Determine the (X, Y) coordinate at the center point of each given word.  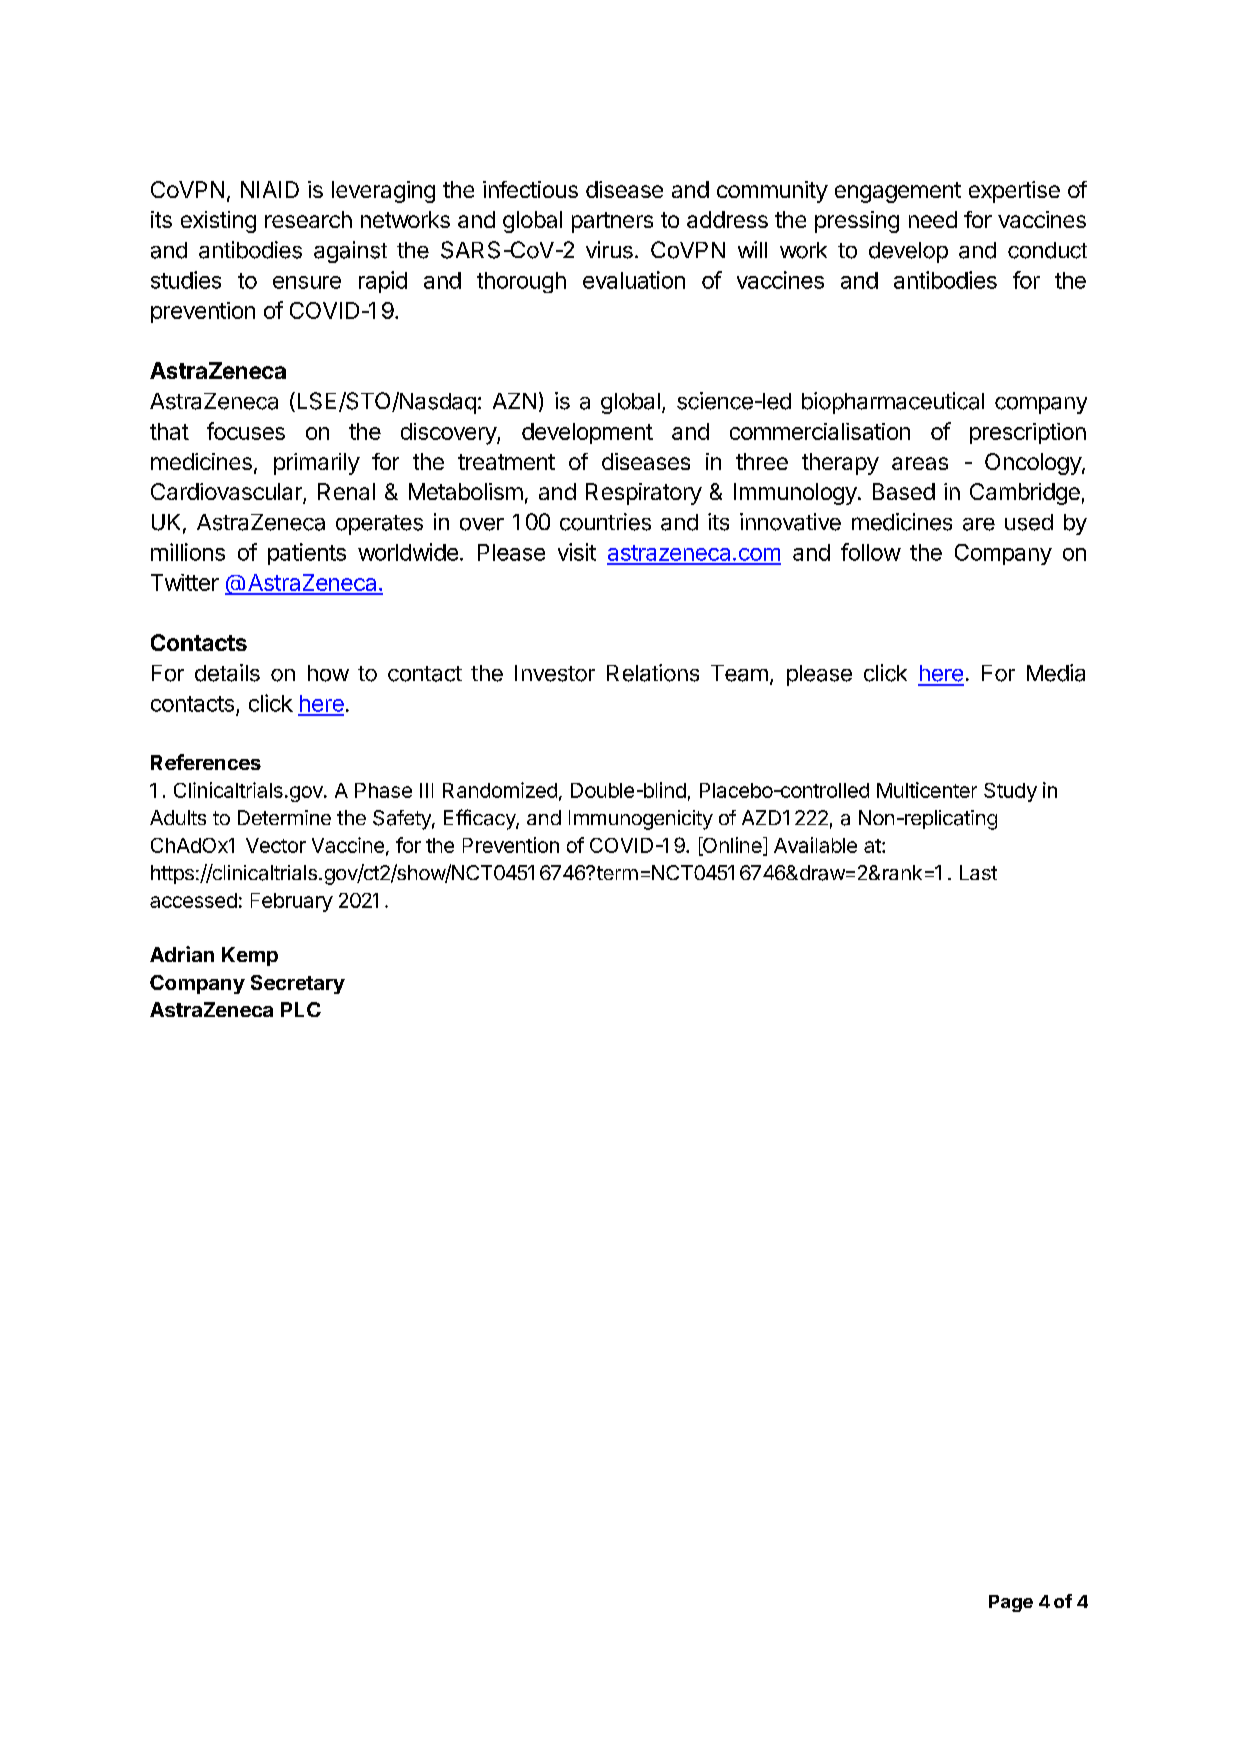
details (227, 673)
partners (612, 222)
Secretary (298, 984)
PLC (301, 1009)
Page (1011, 1603)
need (933, 219)
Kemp (250, 956)
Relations (653, 673)
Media (1056, 673)
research (308, 219)
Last (978, 872)
